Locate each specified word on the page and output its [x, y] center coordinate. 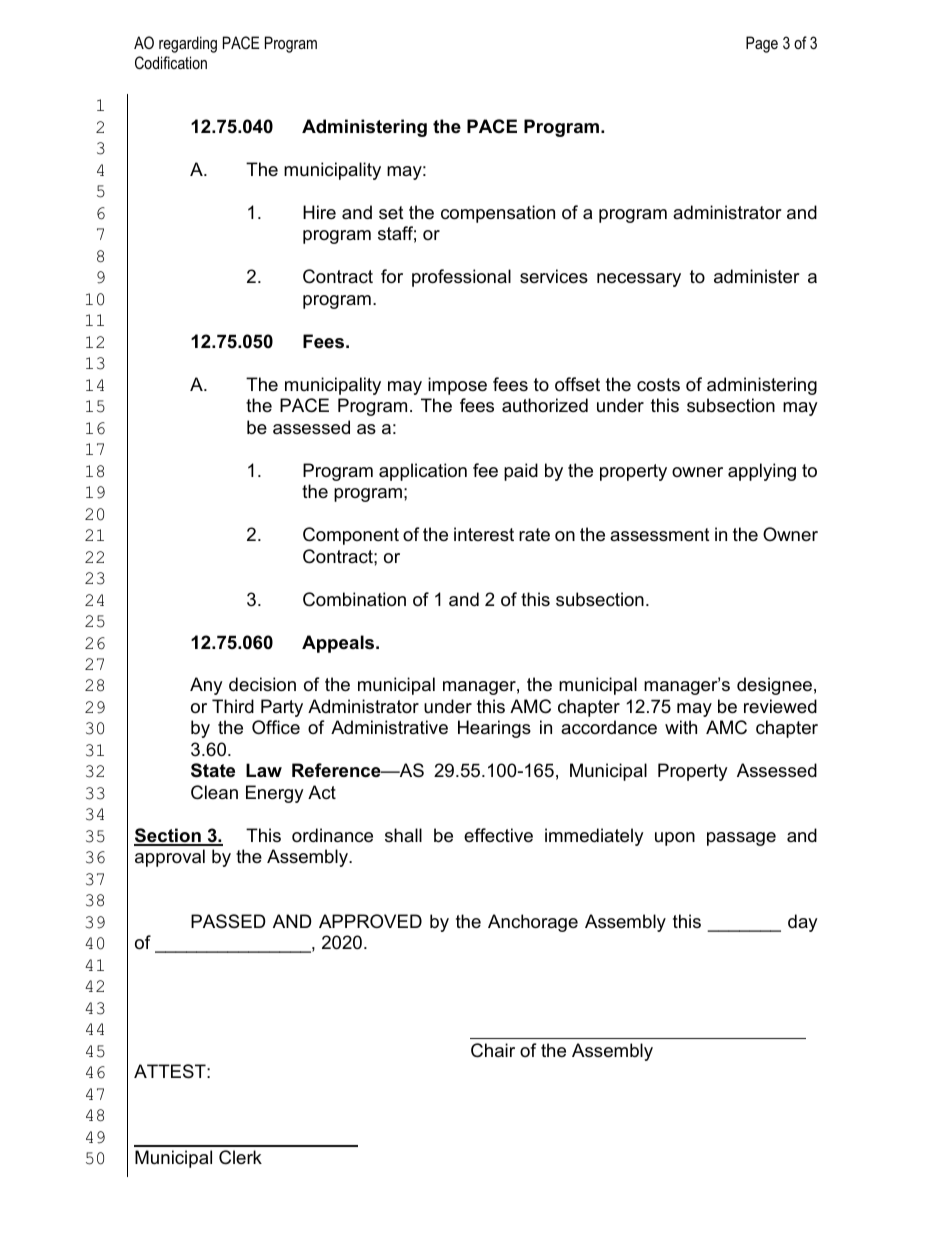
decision [262, 684]
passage [741, 839]
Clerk [240, 1157]
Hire [319, 212]
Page [762, 44]
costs [658, 384]
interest [484, 534]
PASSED [228, 921]
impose [457, 386]
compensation [498, 214]
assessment [660, 535]
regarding [188, 44]
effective [498, 835]
